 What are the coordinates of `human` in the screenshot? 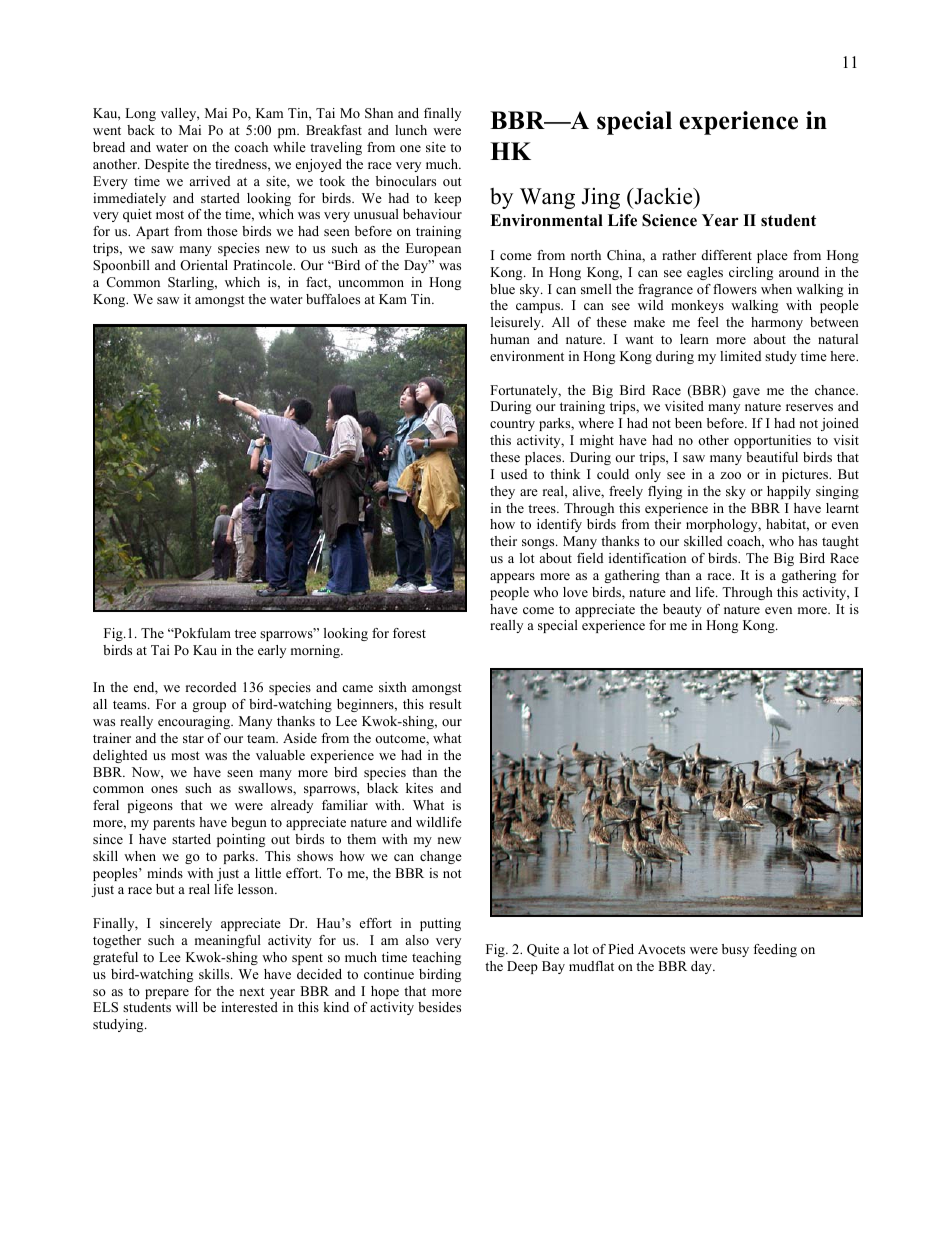 It's located at (510, 339).
